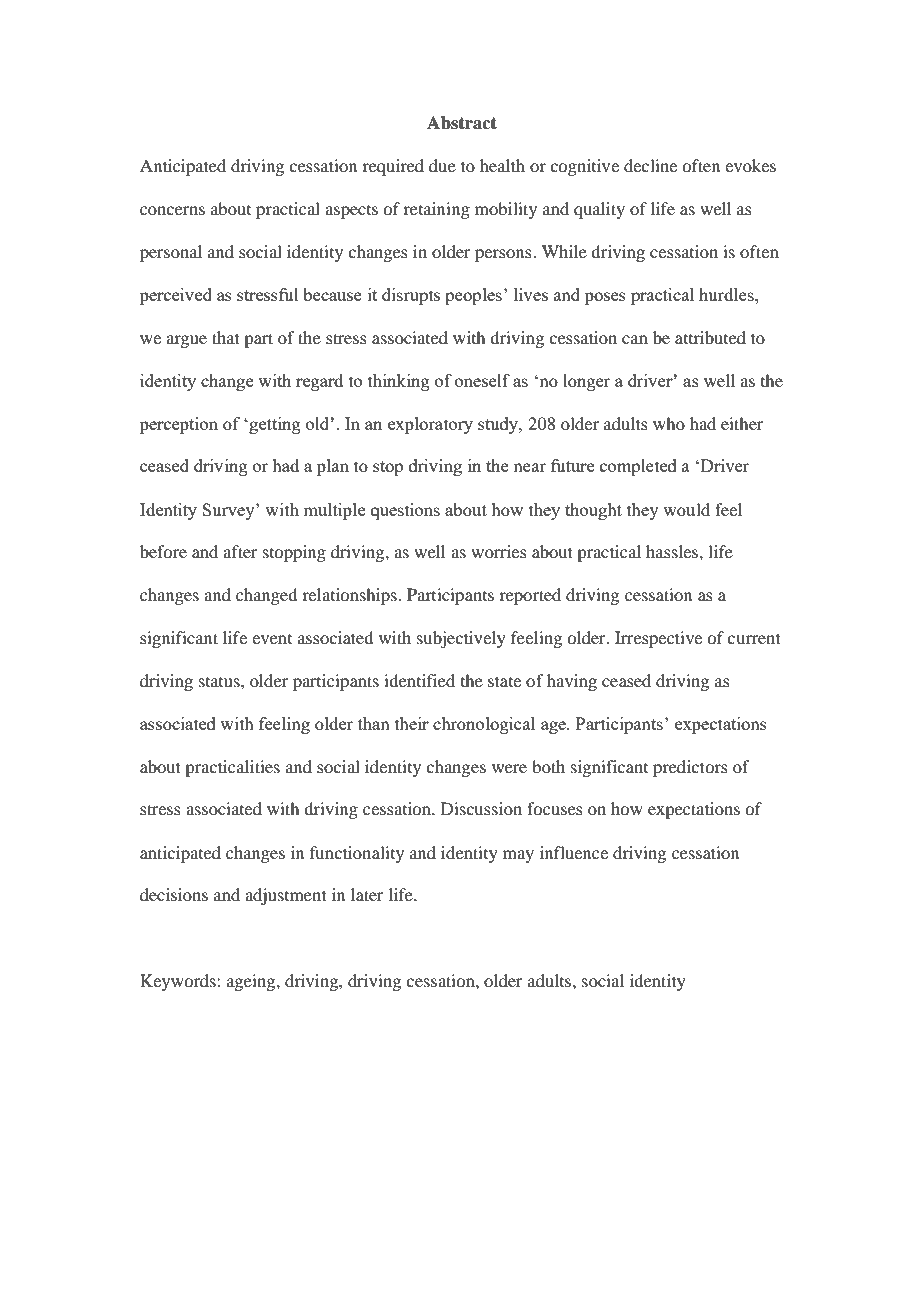 Image resolution: width=924 pixels, height=1308 pixels. What do you see at coordinates (442, 165) in the page?
I see `due` at bounding box center [442, 165].
